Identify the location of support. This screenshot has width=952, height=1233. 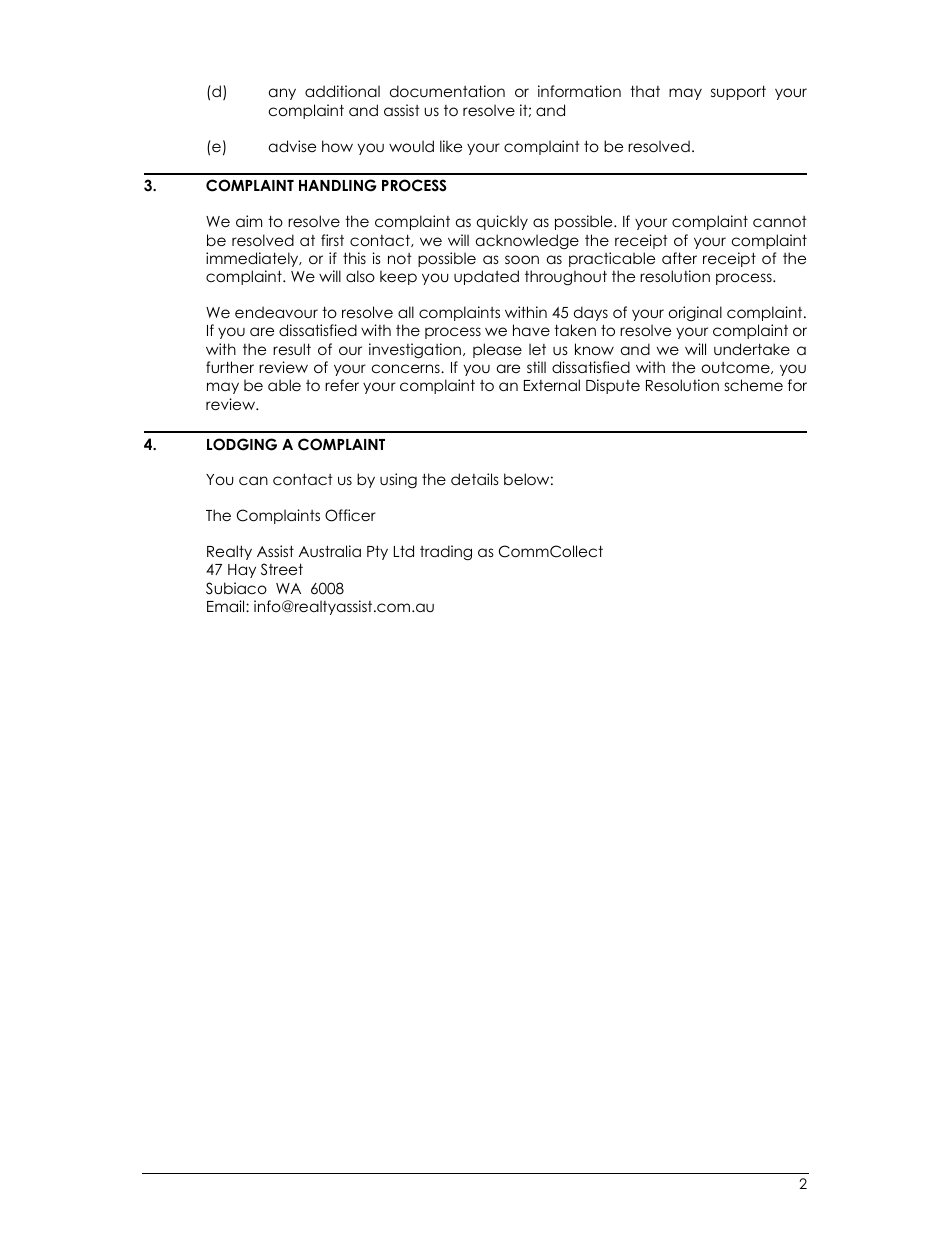
(738, 92).
